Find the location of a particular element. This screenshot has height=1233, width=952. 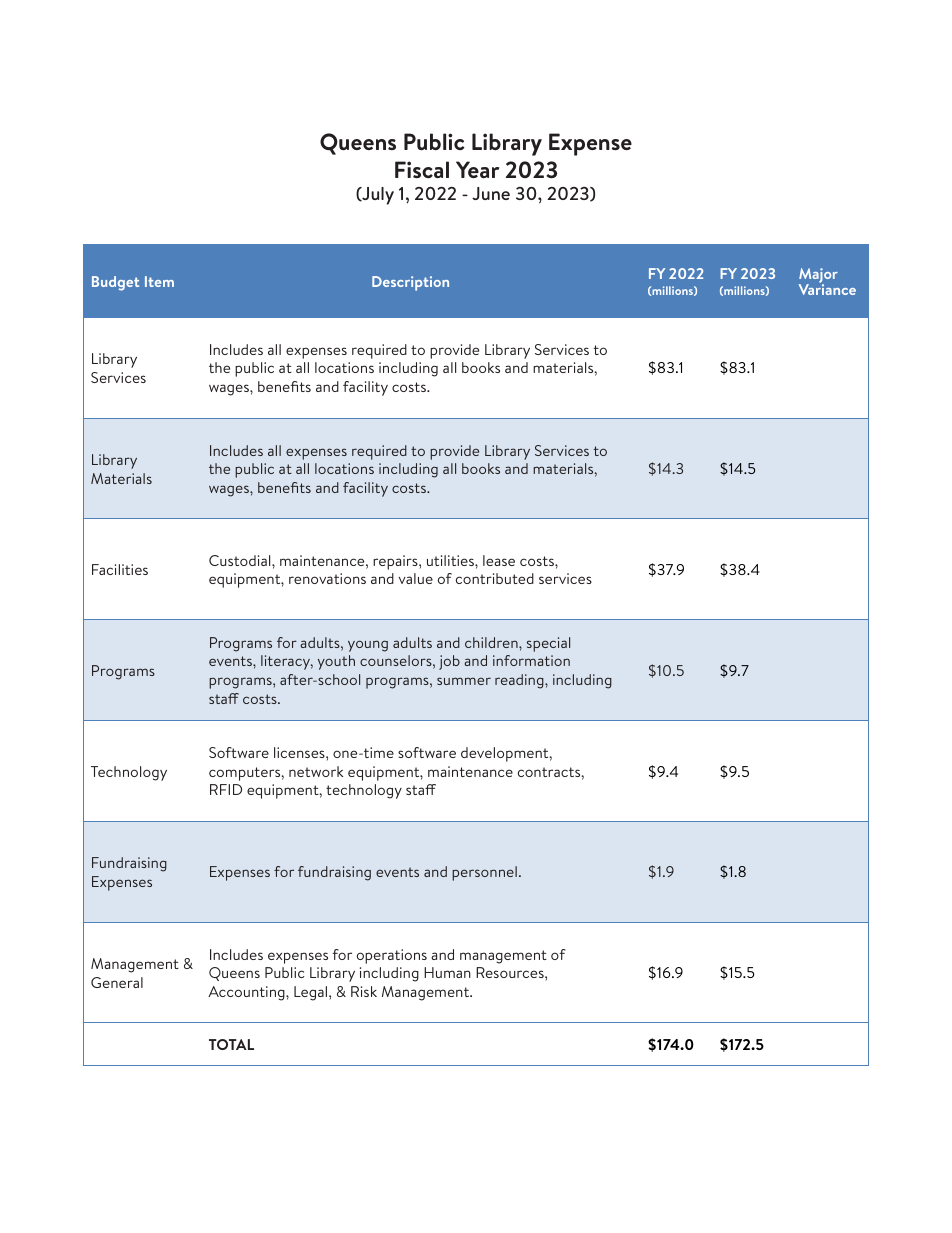

RFID is located at coordinates (226, 789).
